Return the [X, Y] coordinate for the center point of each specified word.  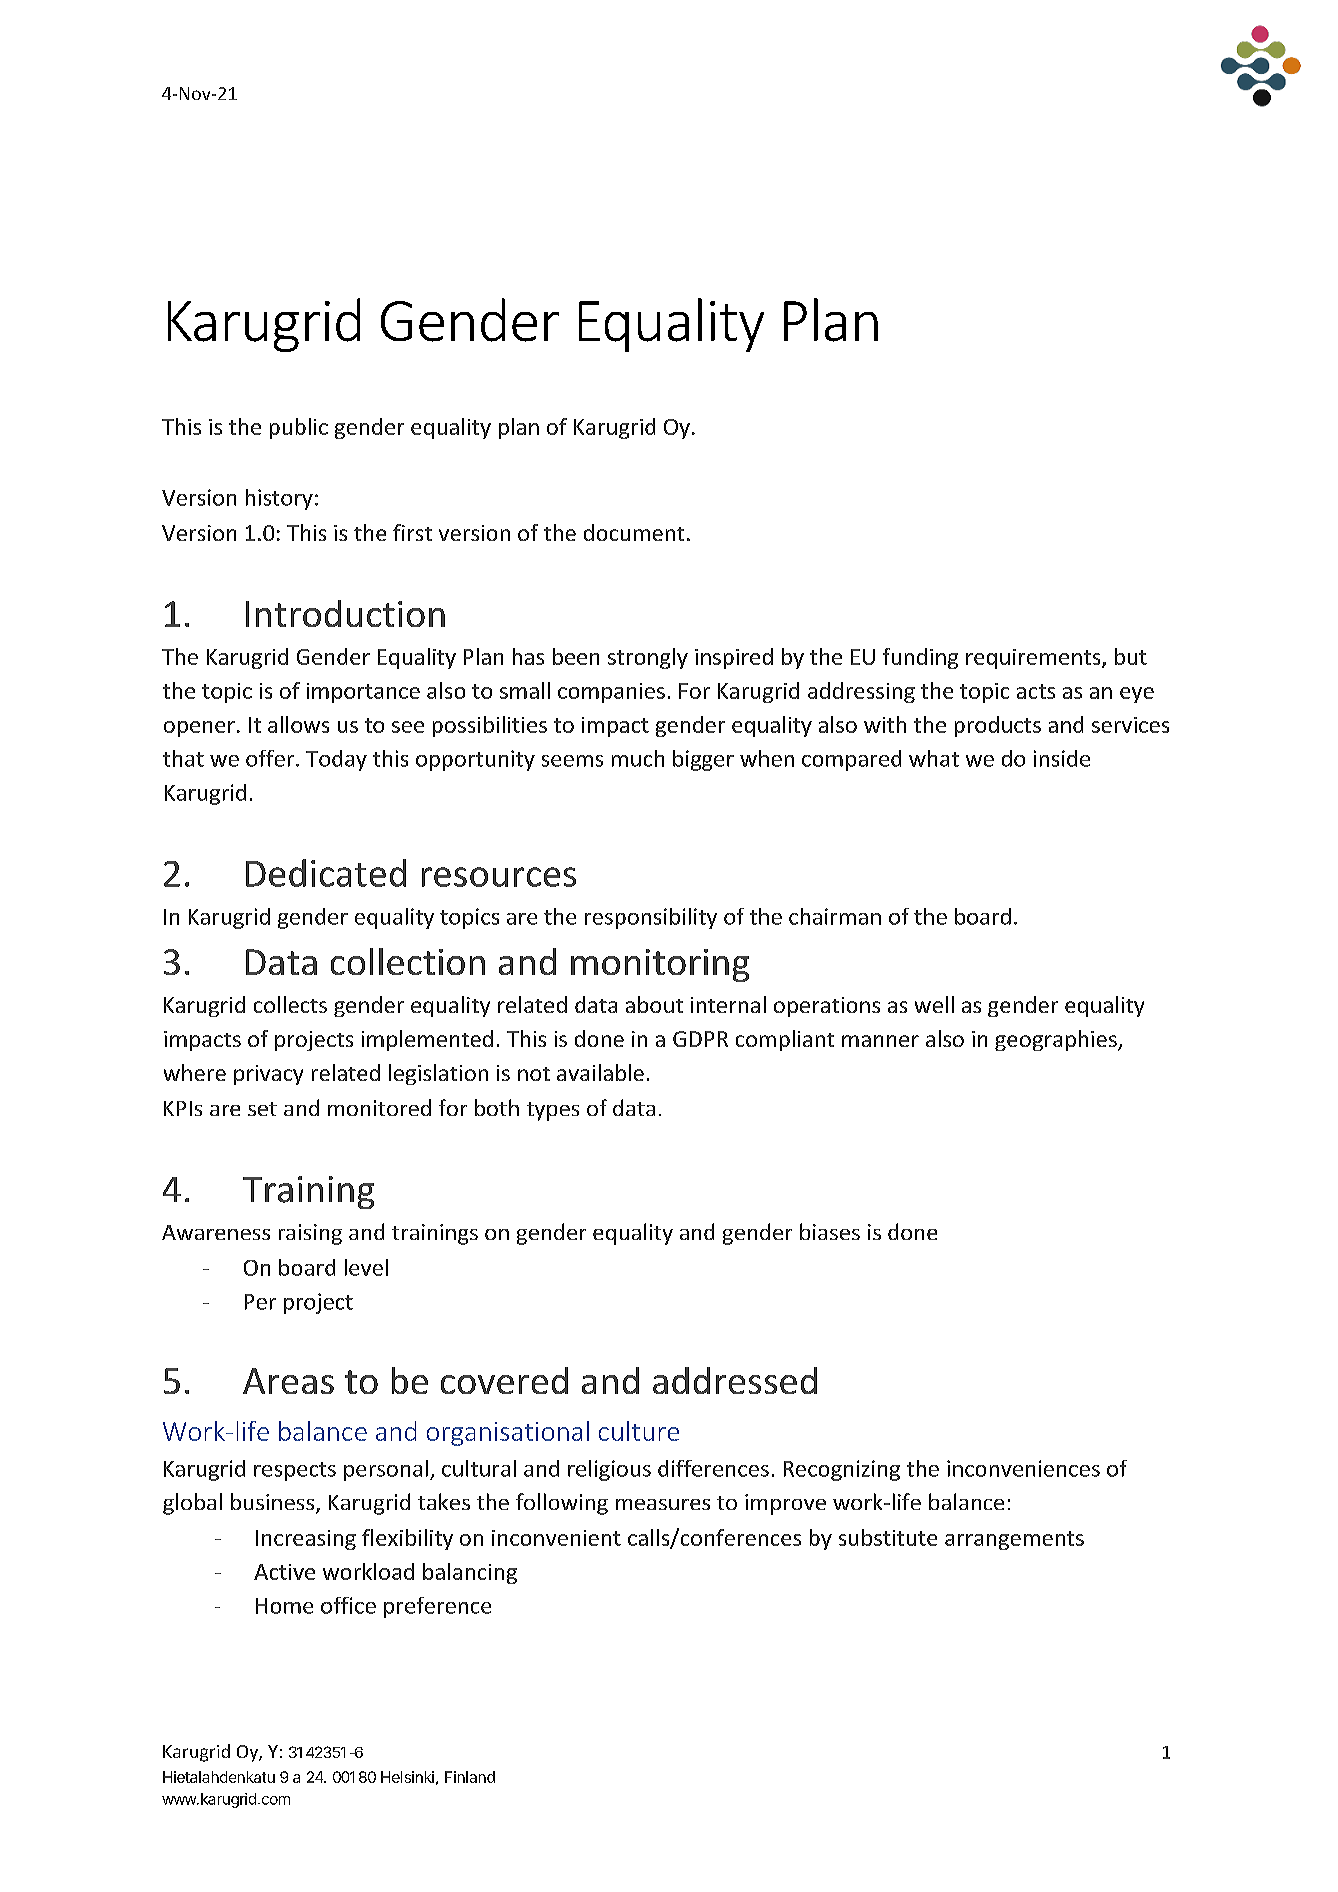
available [600, 1072]
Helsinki [407, 1777]
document [634, 532]
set [262, 1109]
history [279, 499]
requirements [1034, 659]
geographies [1057, 1040]
